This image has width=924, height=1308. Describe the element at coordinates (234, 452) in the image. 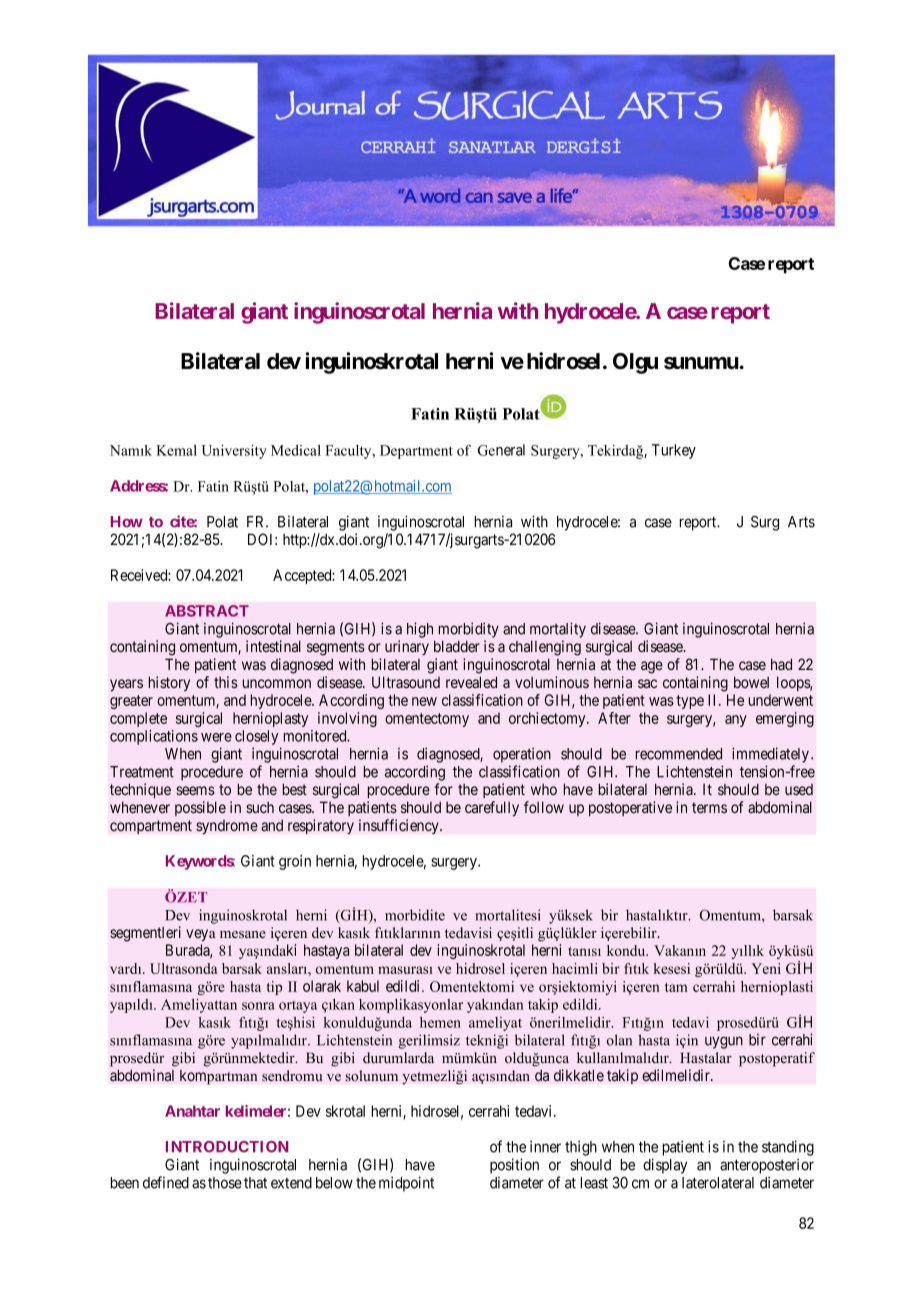

I see `University` at that location.
